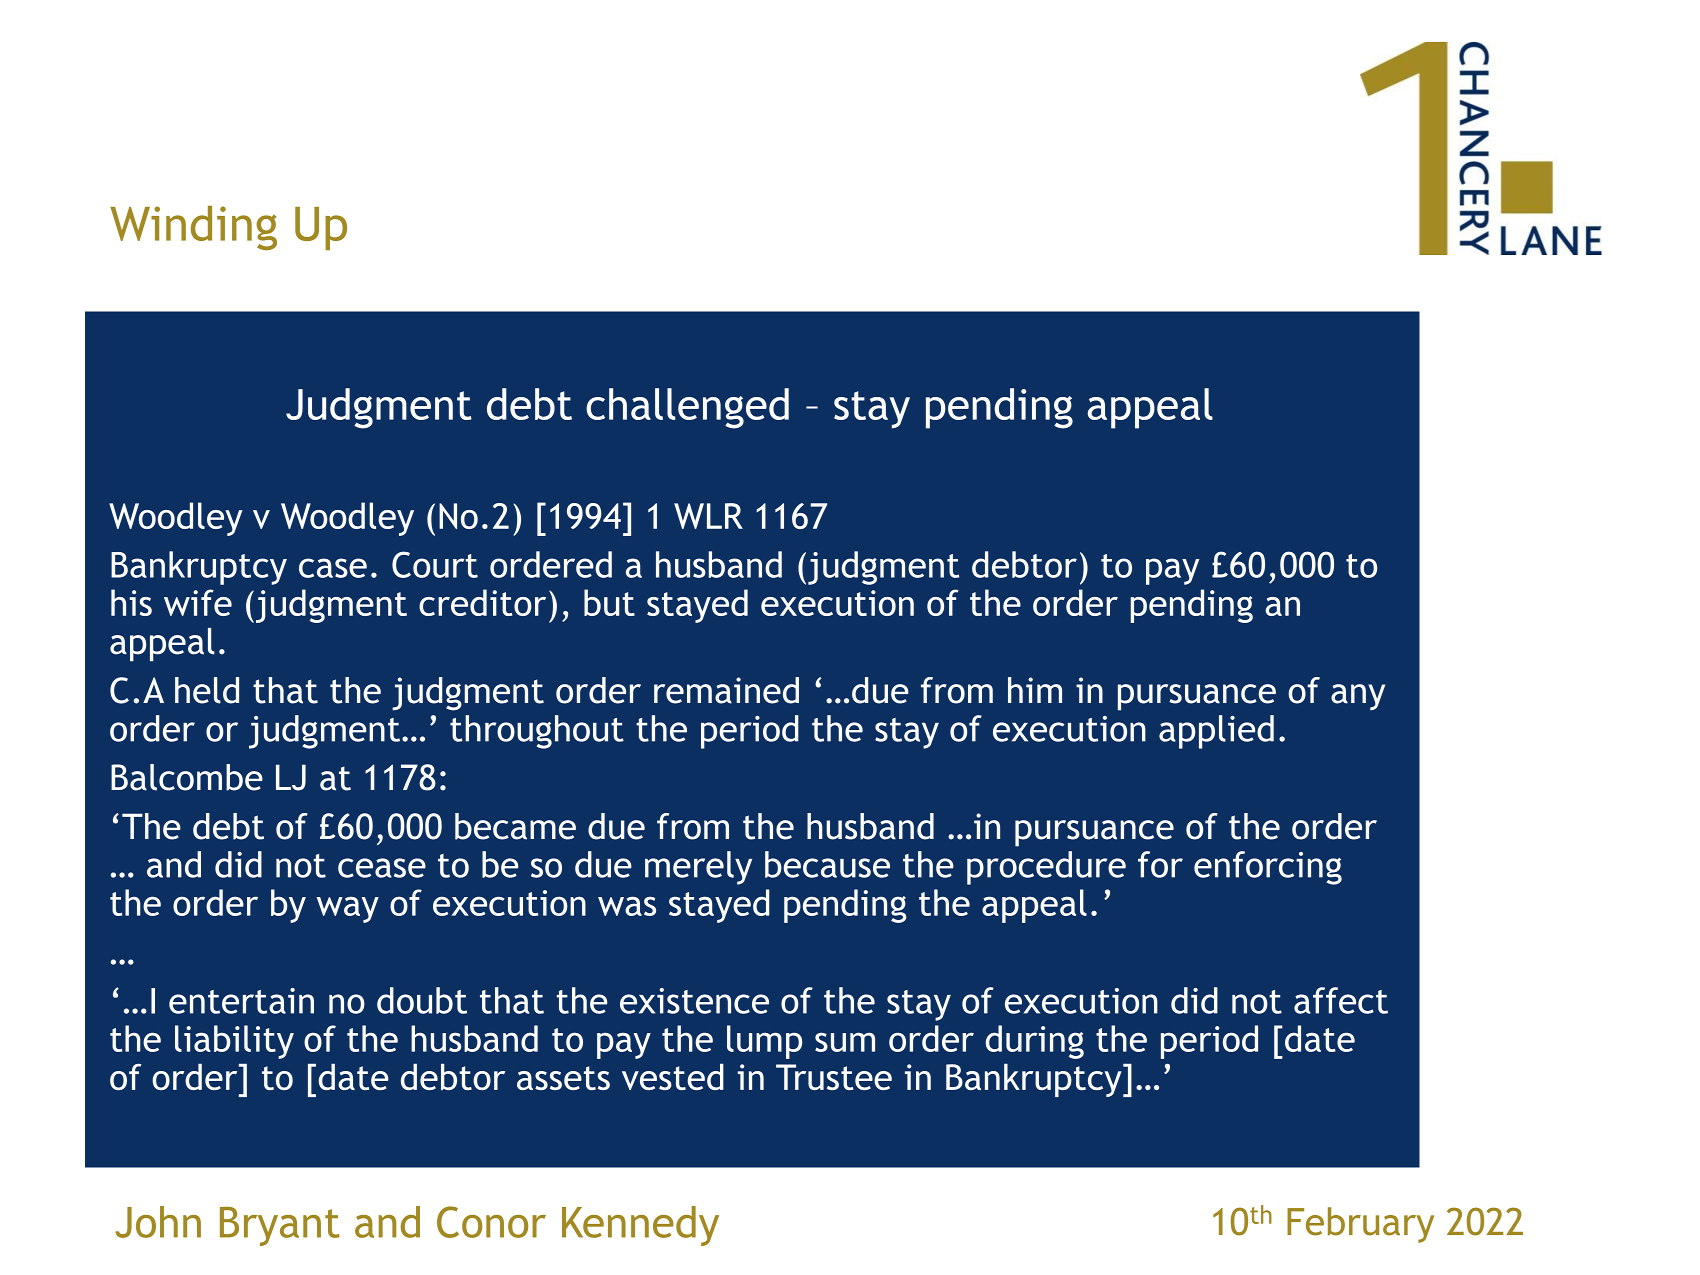 The image size is (1700, 1275). I want to click on Winding, so click(193, 228).
